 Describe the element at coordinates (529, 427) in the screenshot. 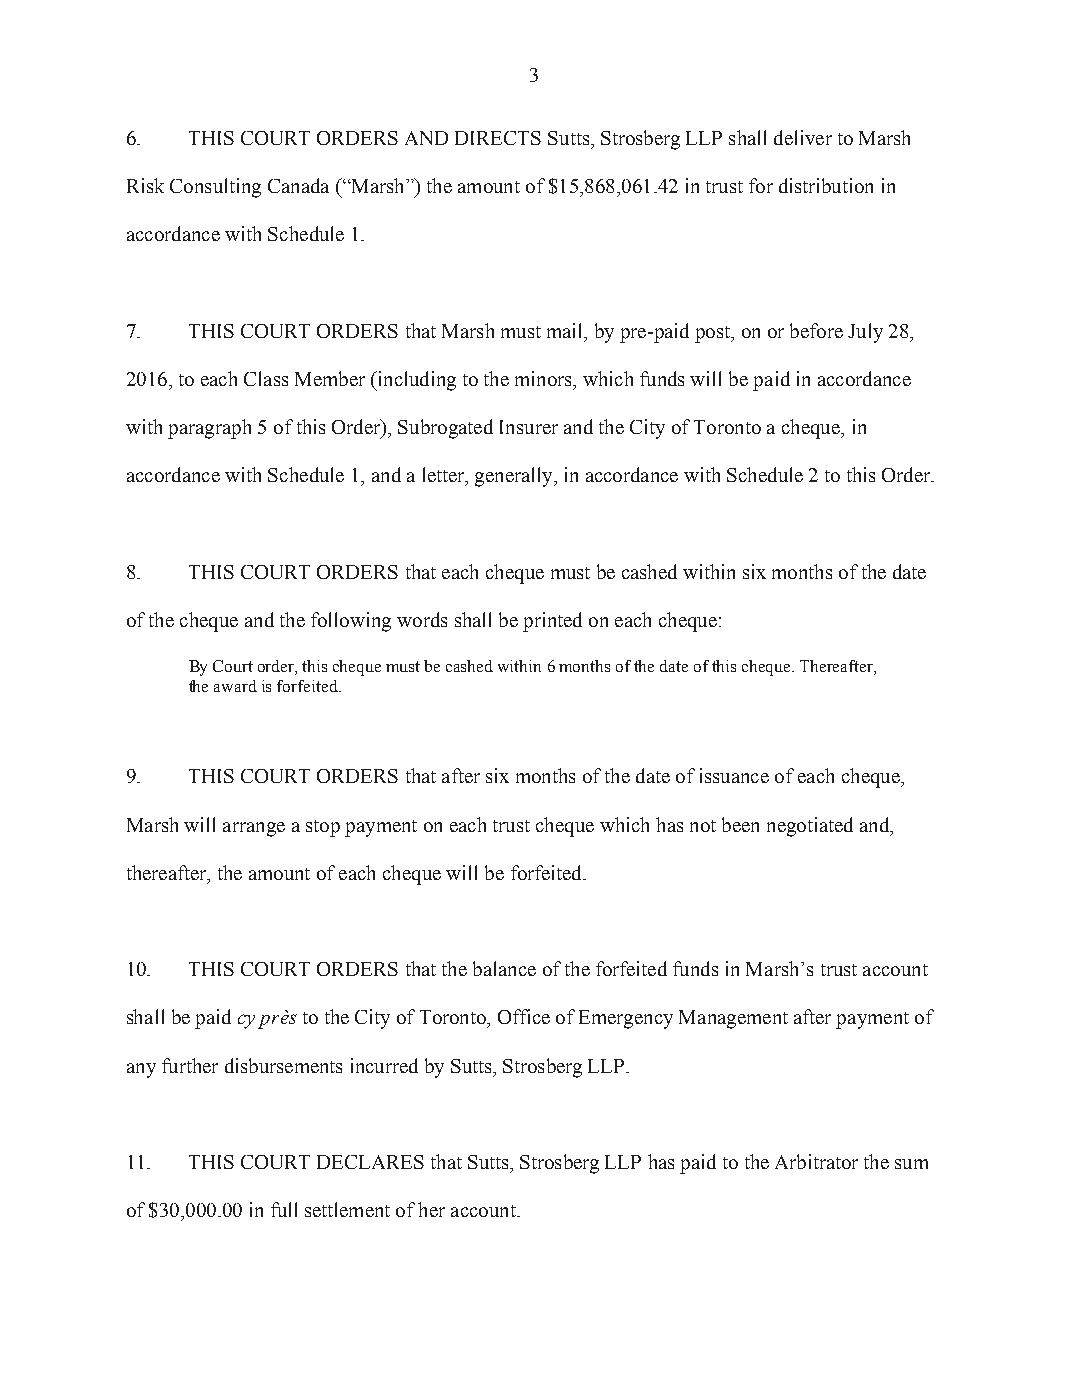

I see `Insurer` at that location.
